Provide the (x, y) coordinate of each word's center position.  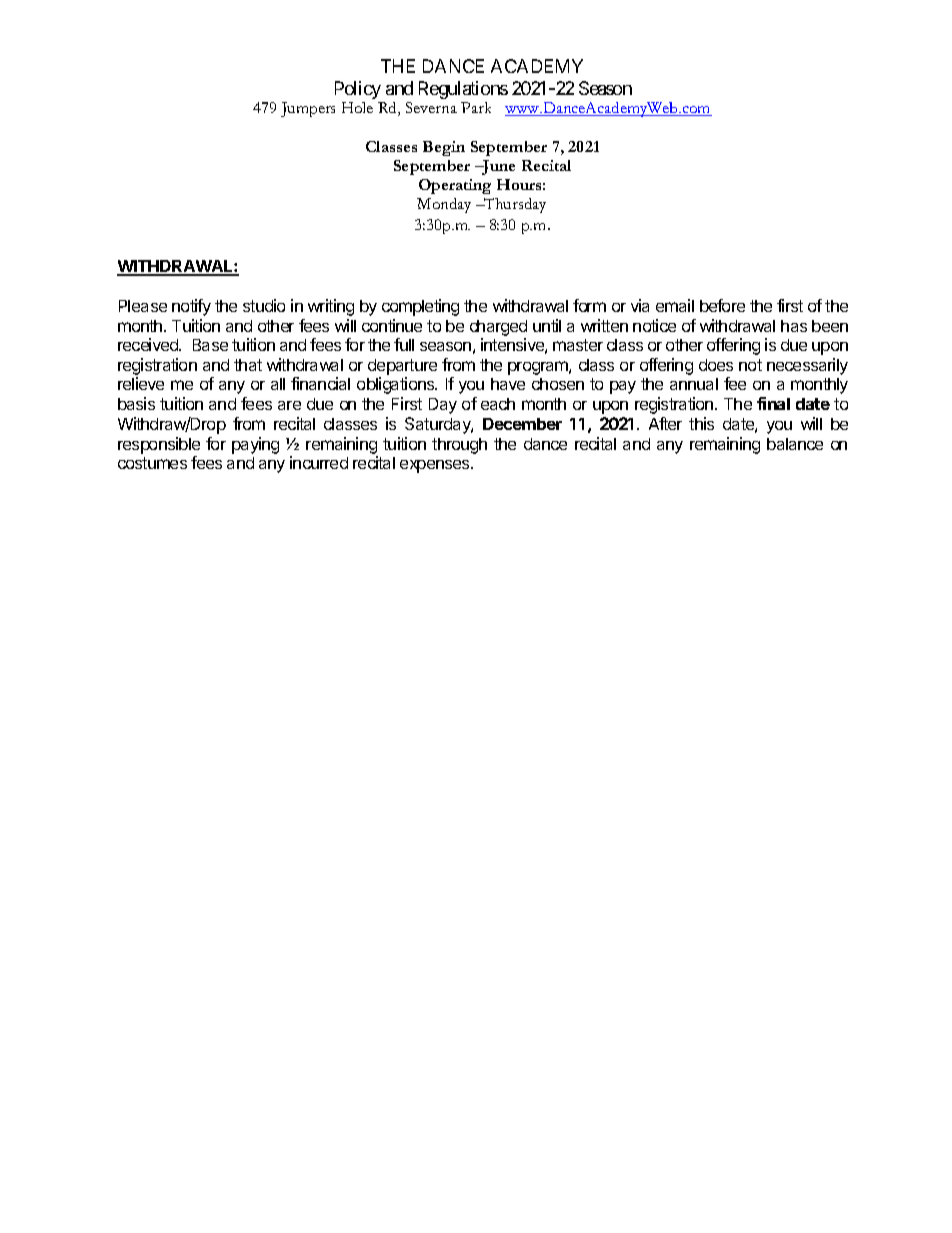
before (722, 305)
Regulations (463, 90)
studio (264, 305)
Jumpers (308, 109)
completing (420, 307)
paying (255, 445)
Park (476, 107)
